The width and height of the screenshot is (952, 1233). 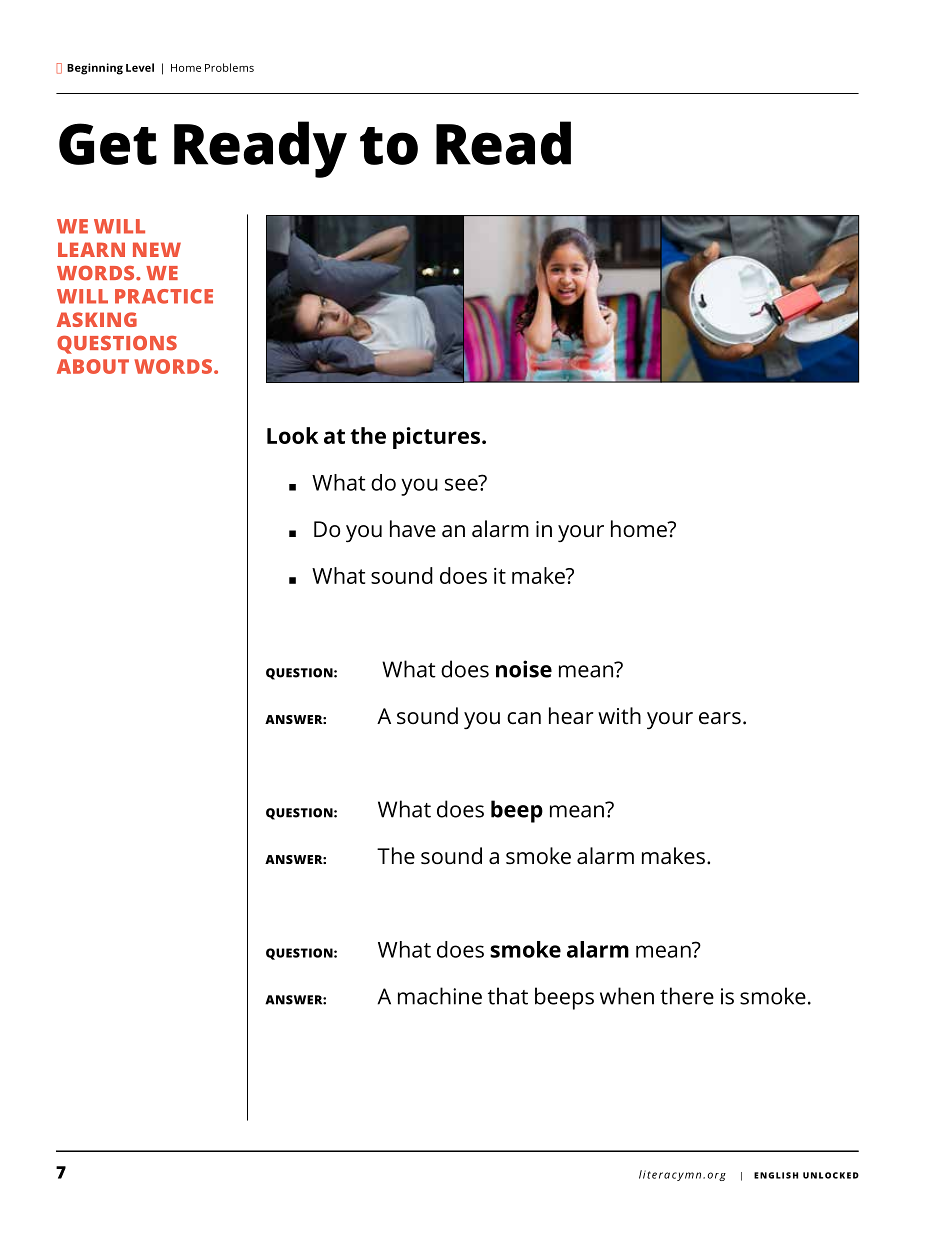 What do you see at coordinates (462, 483) in the screenshot?
I see `see` at bounding box center [462, 483].
